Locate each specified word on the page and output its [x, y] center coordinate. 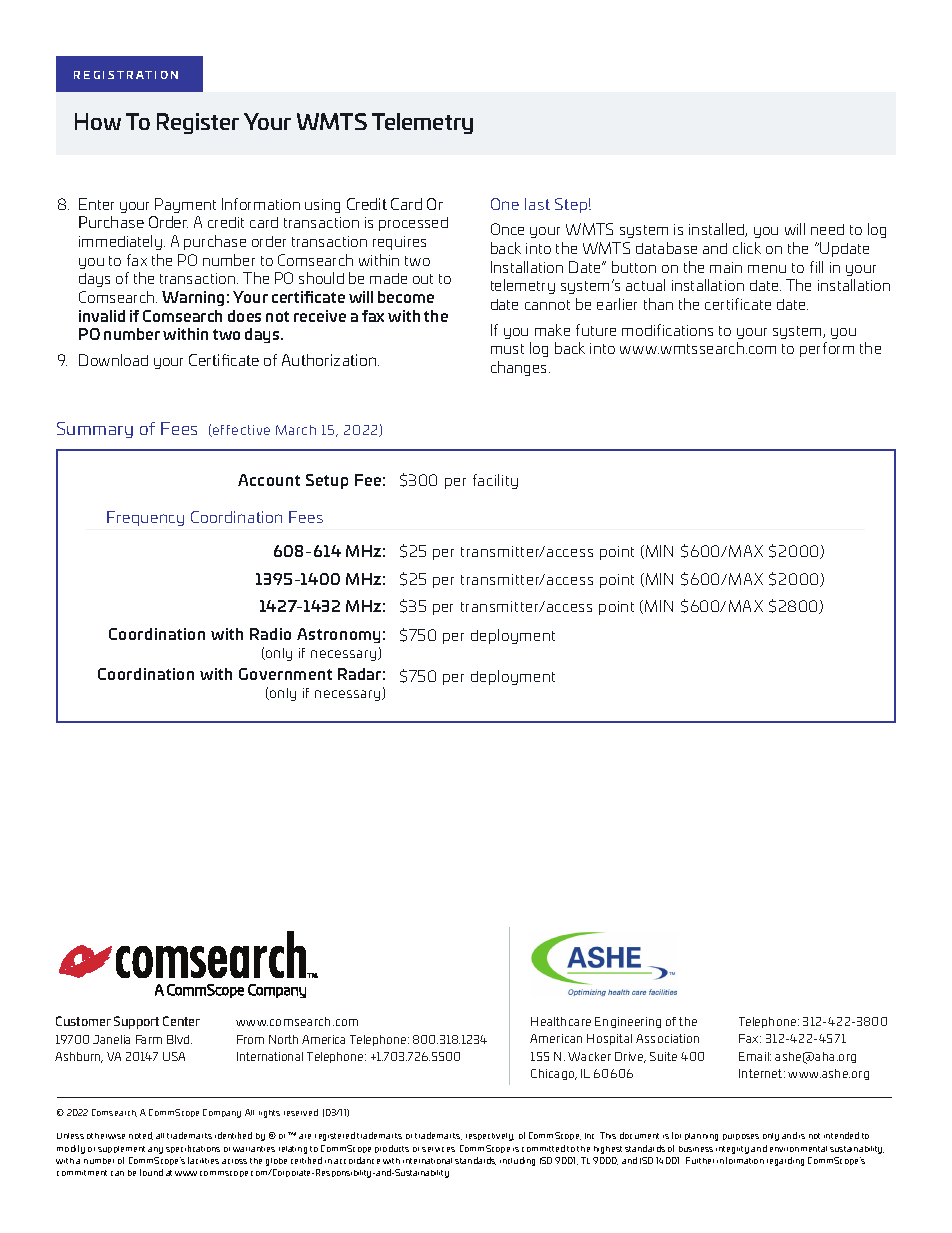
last [537, 204]
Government [285, 674]
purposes [741, 1137]
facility [495, 481]
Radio [270, 634]
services [438, 1149]
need [827, 229]
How [98, 121]
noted [141, 1136]
